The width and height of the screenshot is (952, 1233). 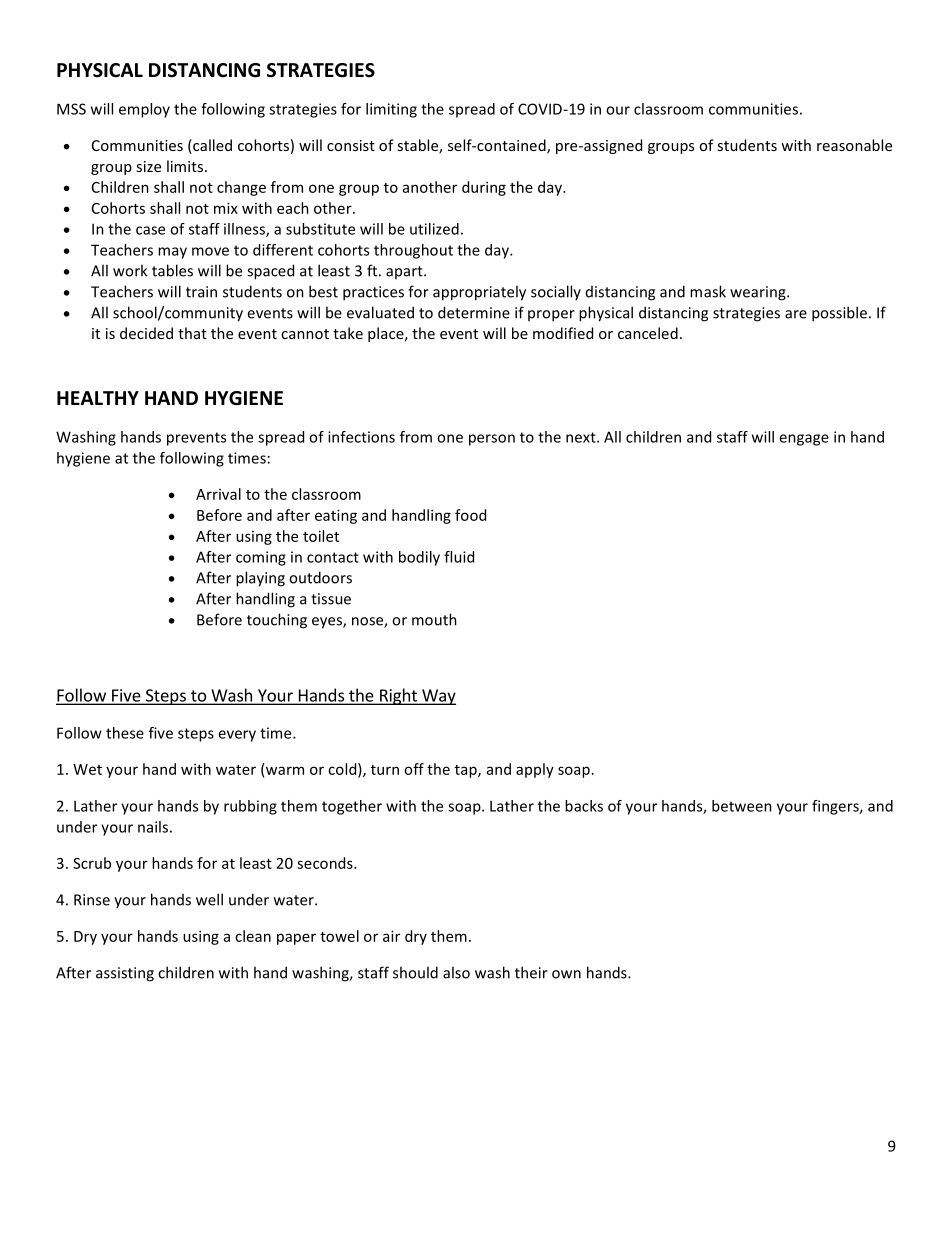 What do you see at coordinates (459, 557) in the screenshot?
I see `fluid` at bounding box center [459, 557].
